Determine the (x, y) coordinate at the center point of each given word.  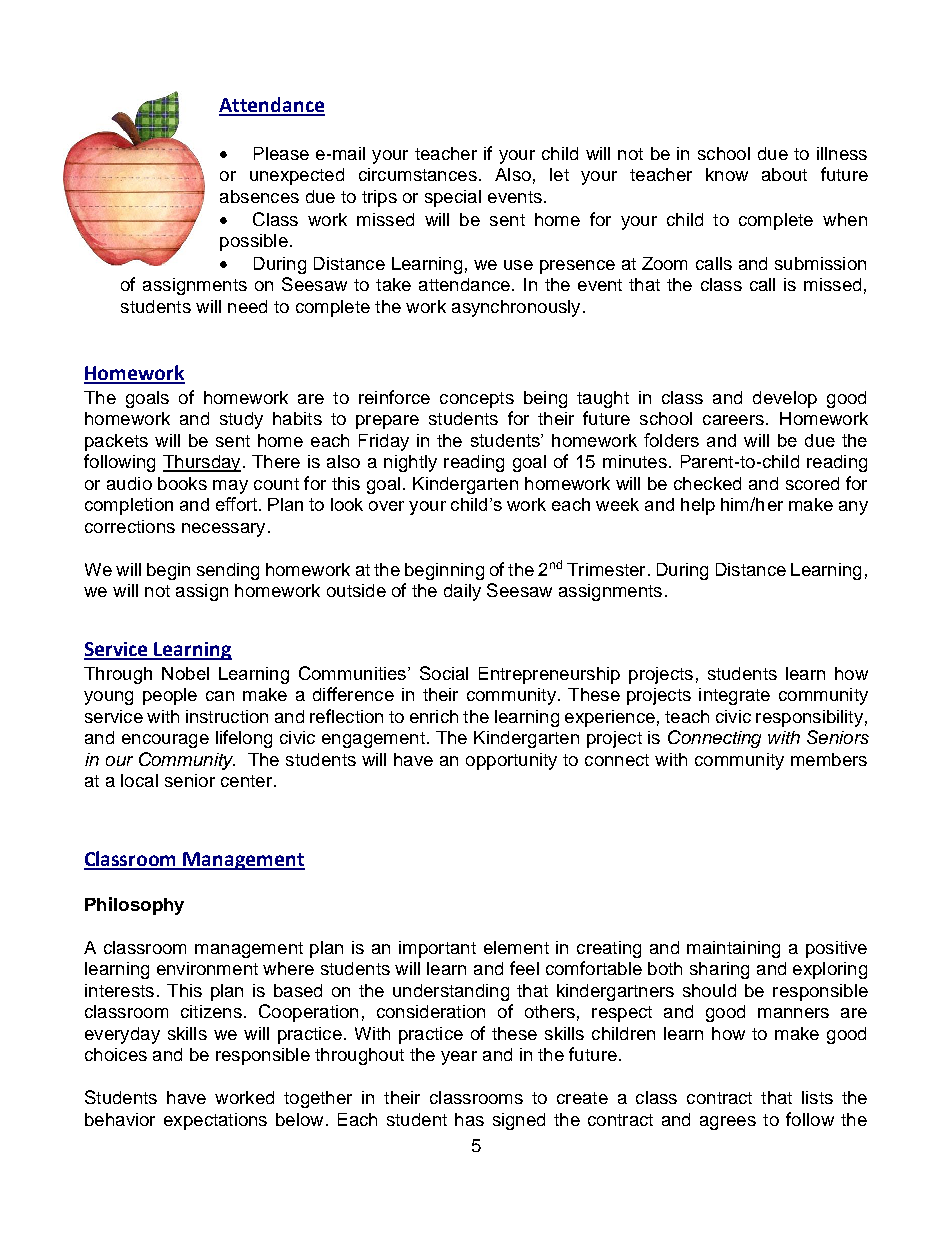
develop (785, 399)
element (516, 947)
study (241, 420)
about (784, 174)
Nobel (185, 673)
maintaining (733, 949)
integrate (734, 696)
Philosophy (134, 906)
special (453, 198)
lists (817, 1097)
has (469, 1119)
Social (444, 673)
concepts (477, 400)
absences (259, 196)
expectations (215, 1121)
